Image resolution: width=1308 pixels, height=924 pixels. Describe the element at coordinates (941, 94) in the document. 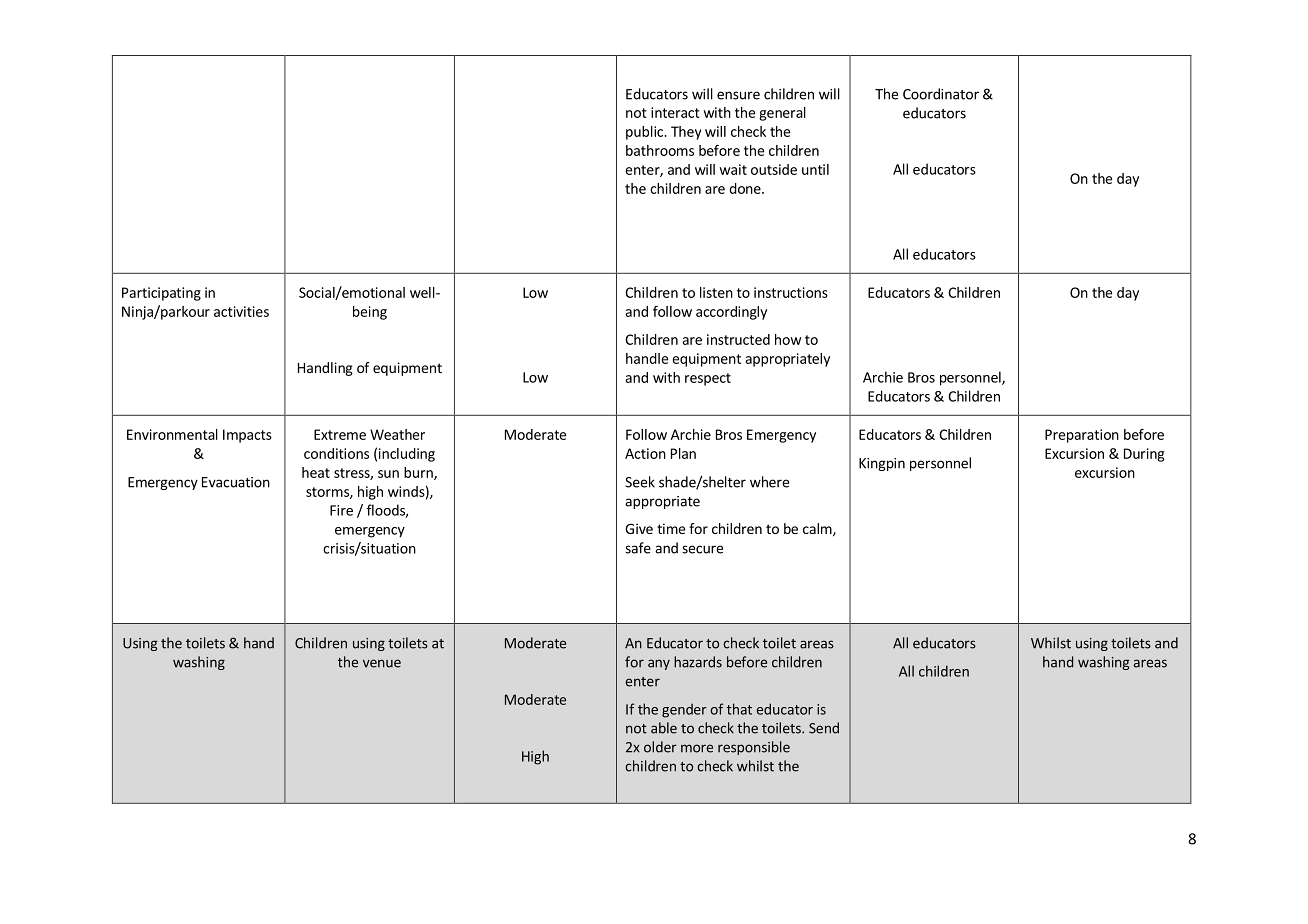

I see `Coordinator` at that location.
